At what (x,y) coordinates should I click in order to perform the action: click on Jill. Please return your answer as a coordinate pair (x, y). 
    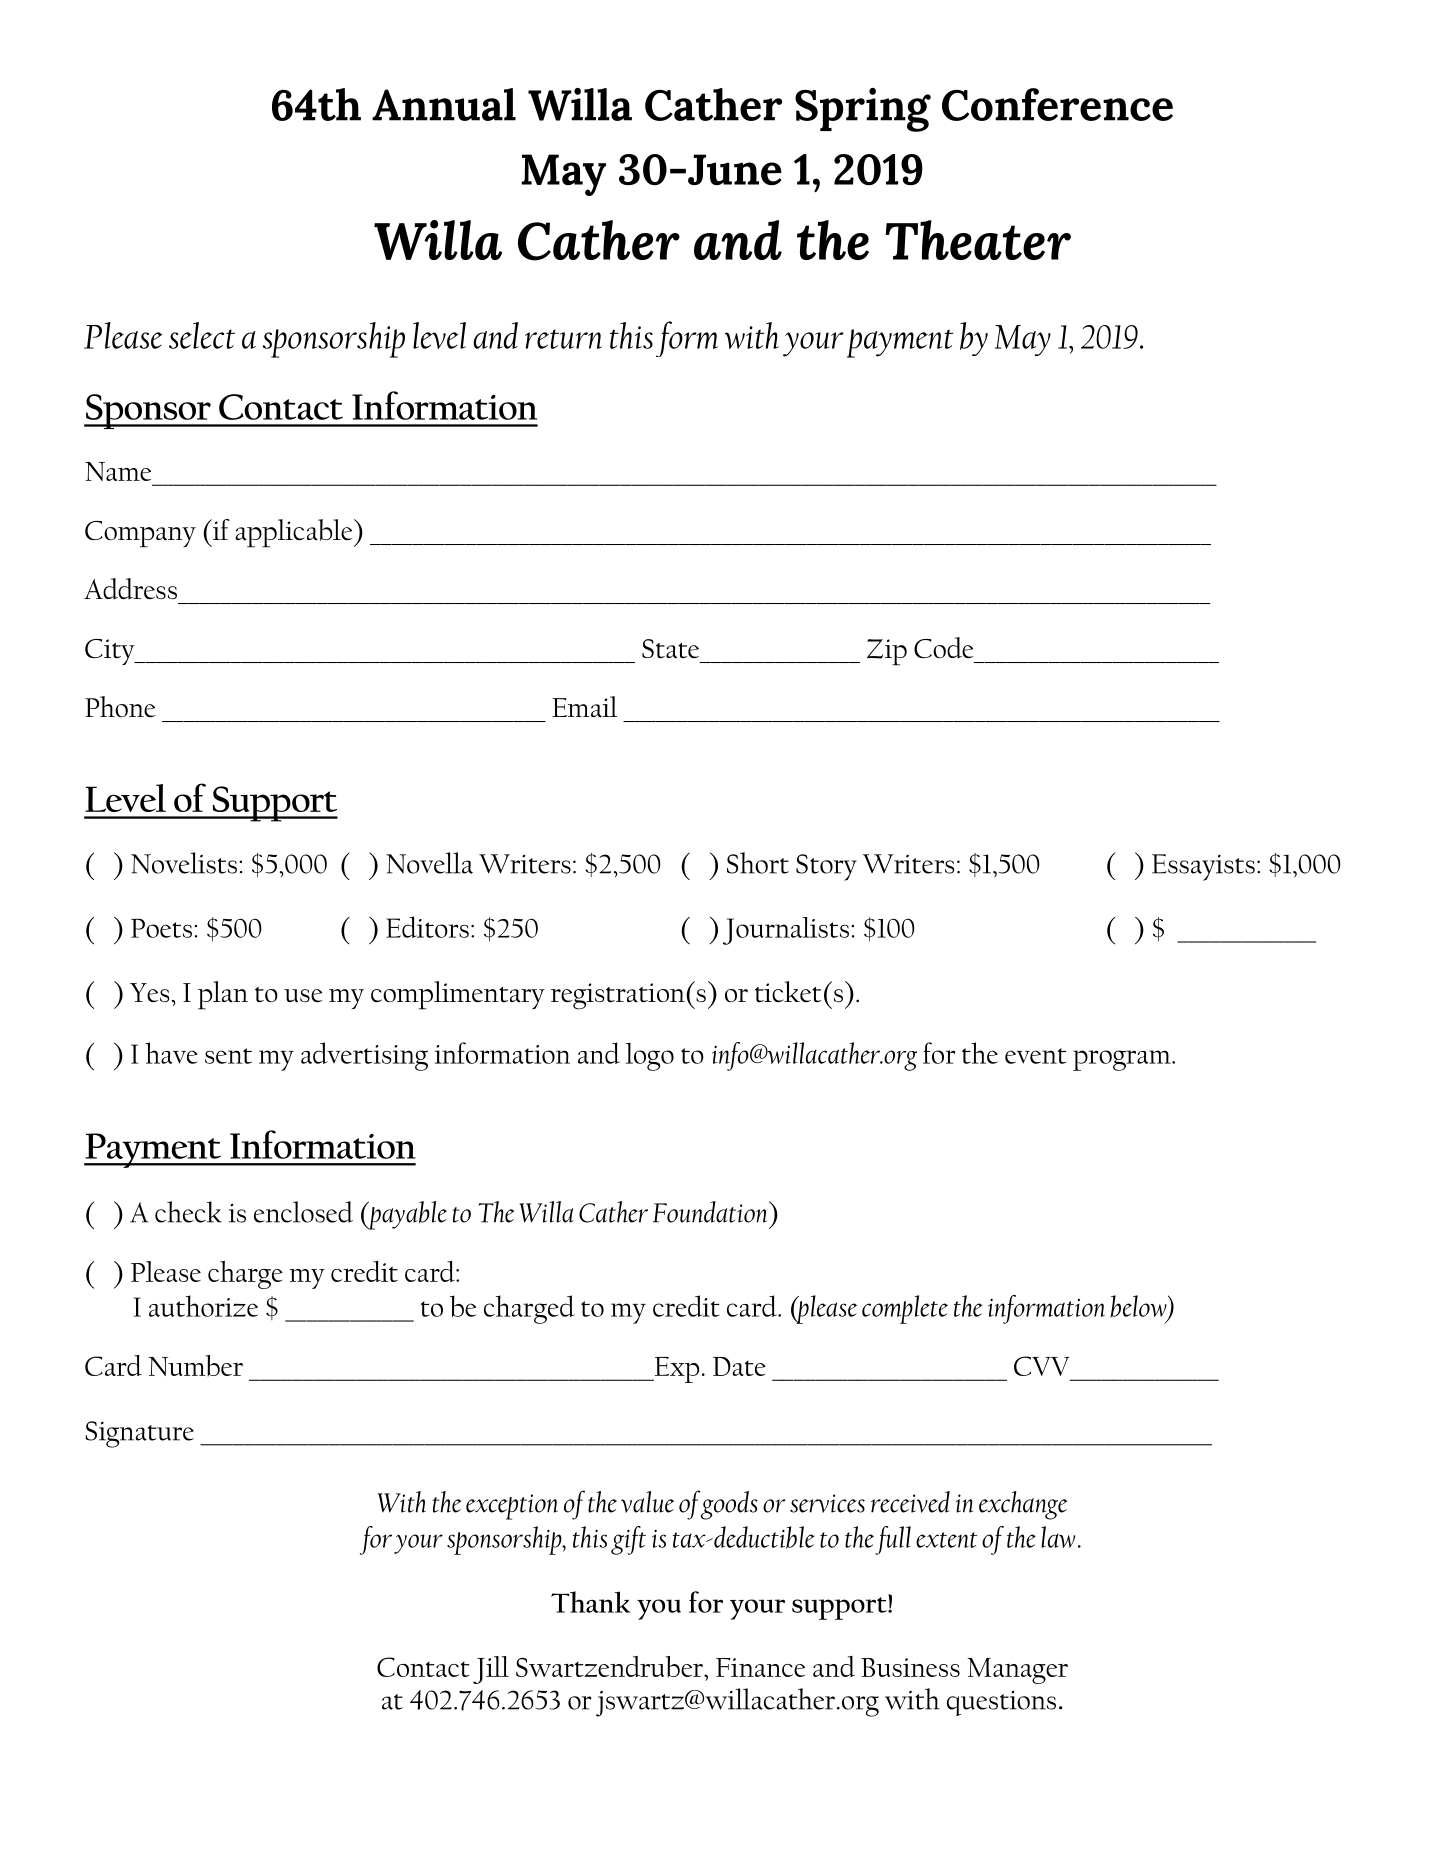
    Looking at the image, I should click on (491, 1670).
